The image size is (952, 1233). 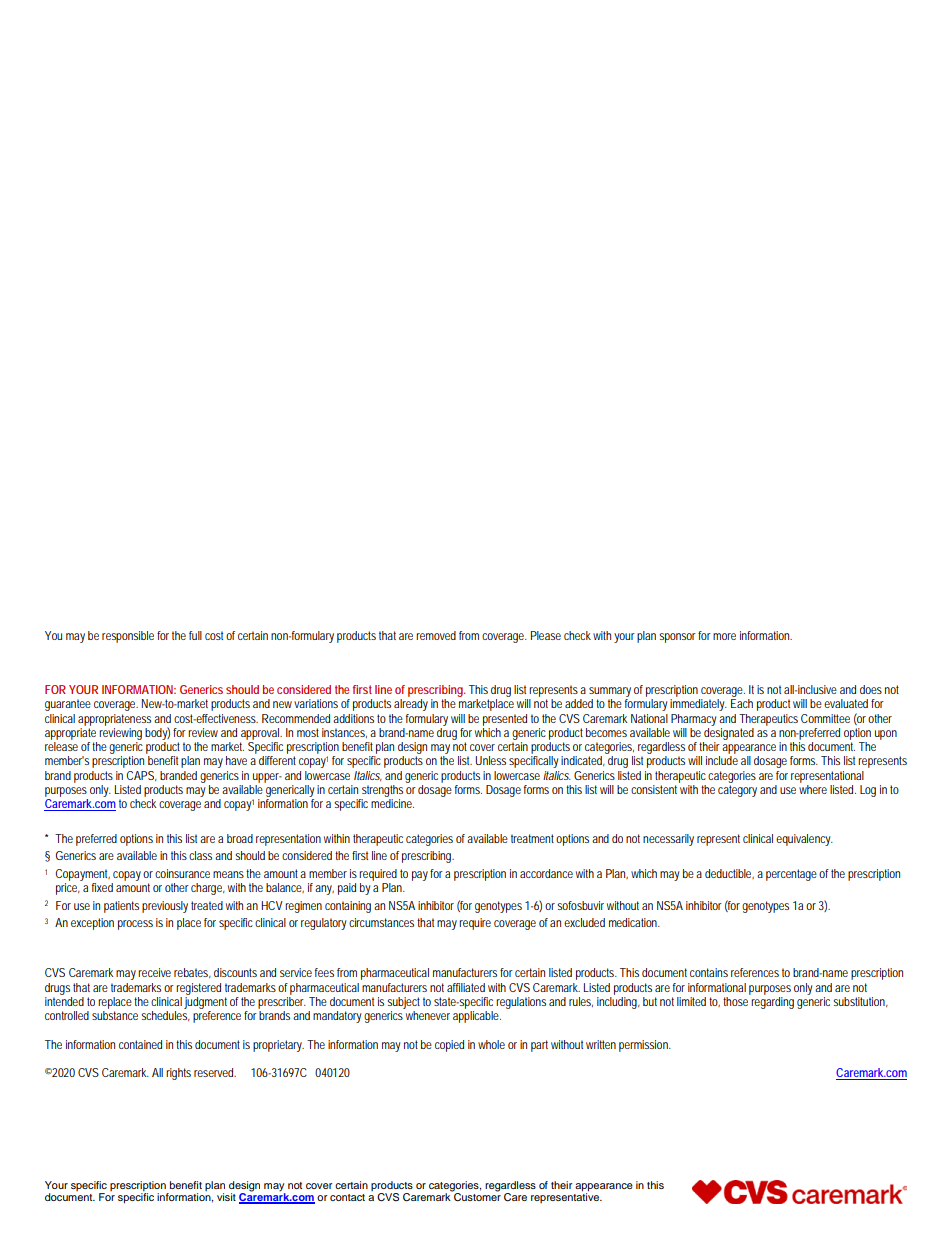 What do you see at coordinates (128, 637) in the image?
I see `responsible` at bounding box center [128, 637].
